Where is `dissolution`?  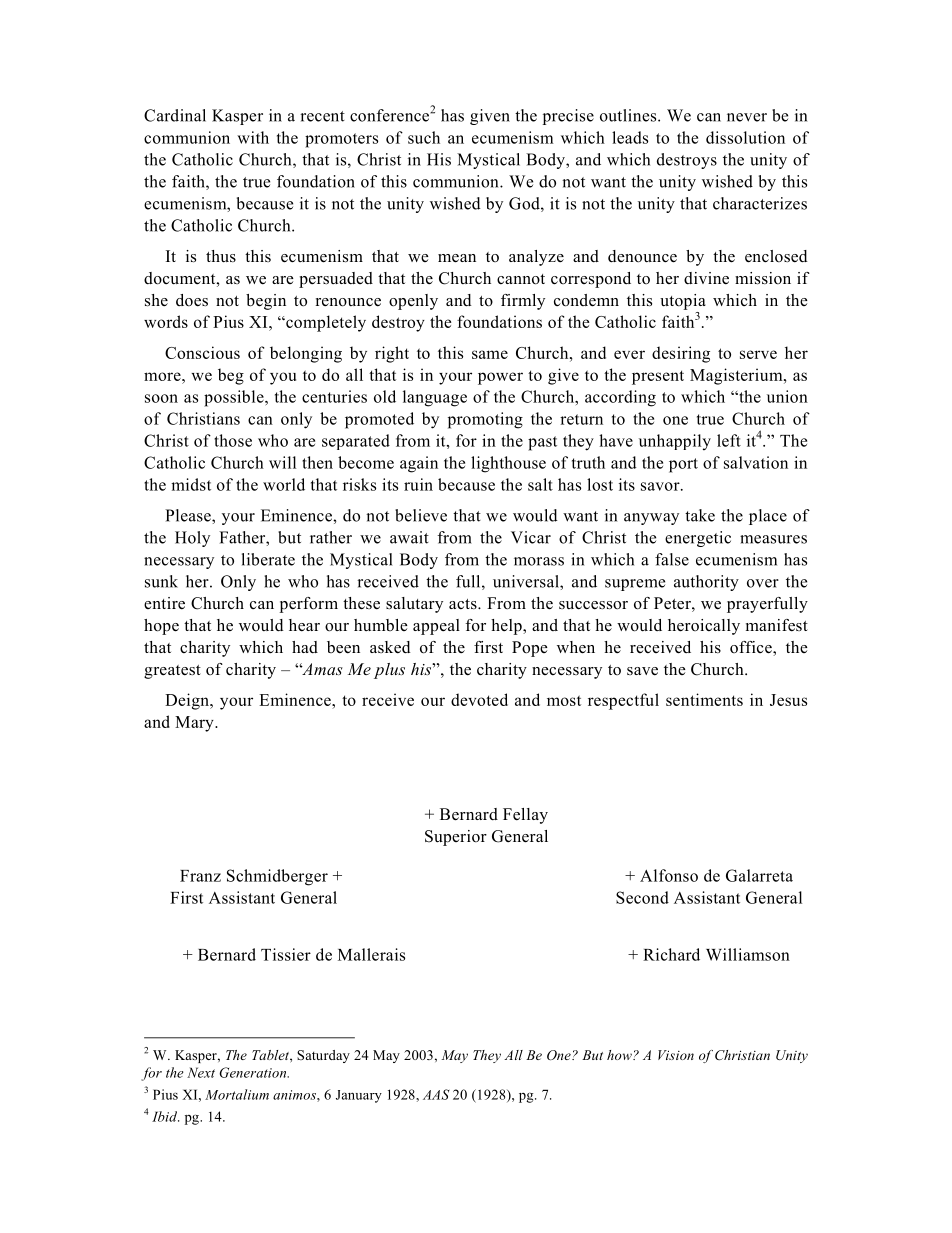
dissolution is located at coordinates (745, 137).
